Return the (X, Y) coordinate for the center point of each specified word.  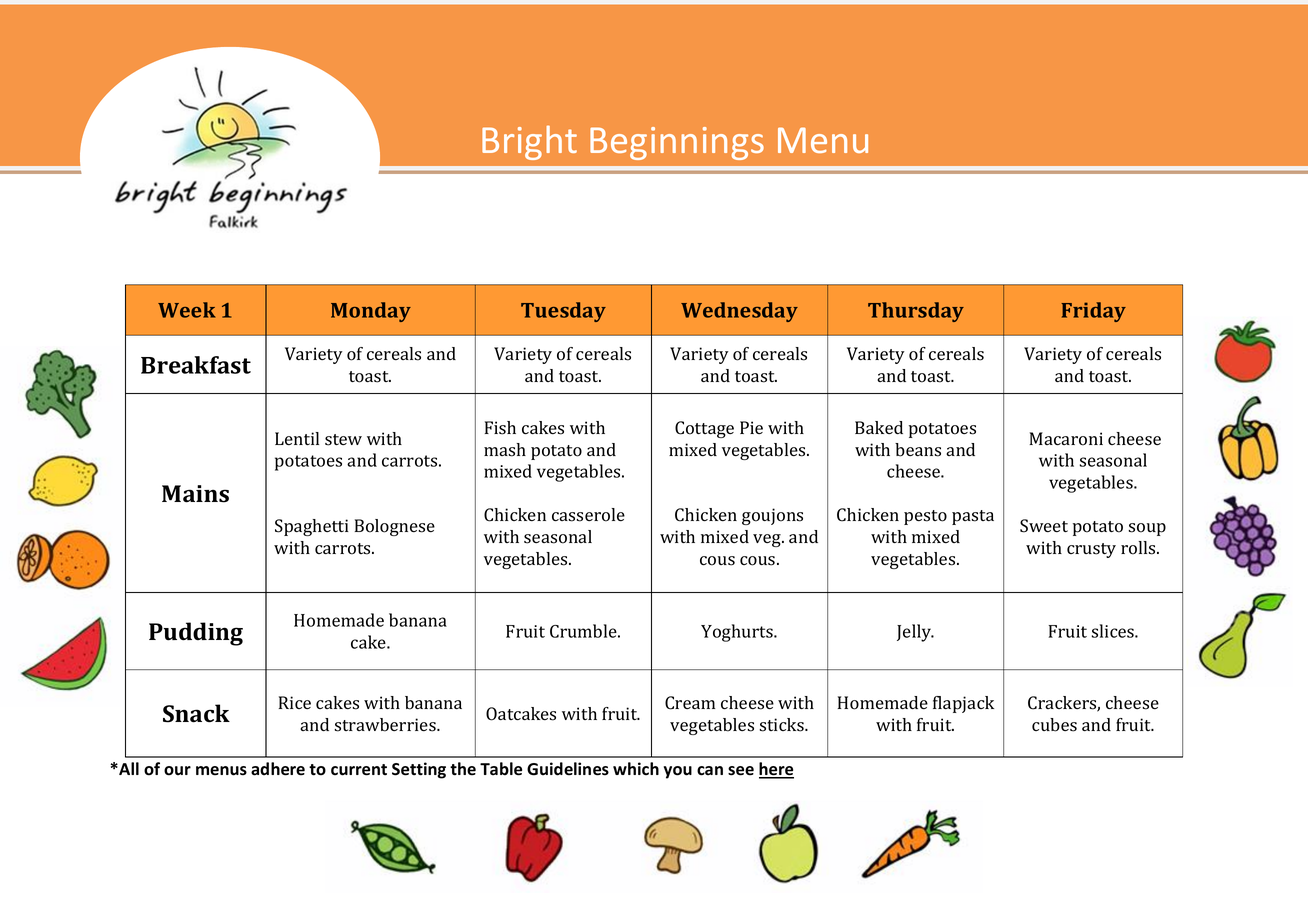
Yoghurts (738, 633)
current (359, 770)
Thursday (916, 312)
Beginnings (677, 143)
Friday (1093, 312)
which (636, 768)
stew (343, 440)
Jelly (915, 633)
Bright (529, 142)
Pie (751, 427)
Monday (371, 312)
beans (918, 450)
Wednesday (739, 312)
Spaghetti (312, 527)
